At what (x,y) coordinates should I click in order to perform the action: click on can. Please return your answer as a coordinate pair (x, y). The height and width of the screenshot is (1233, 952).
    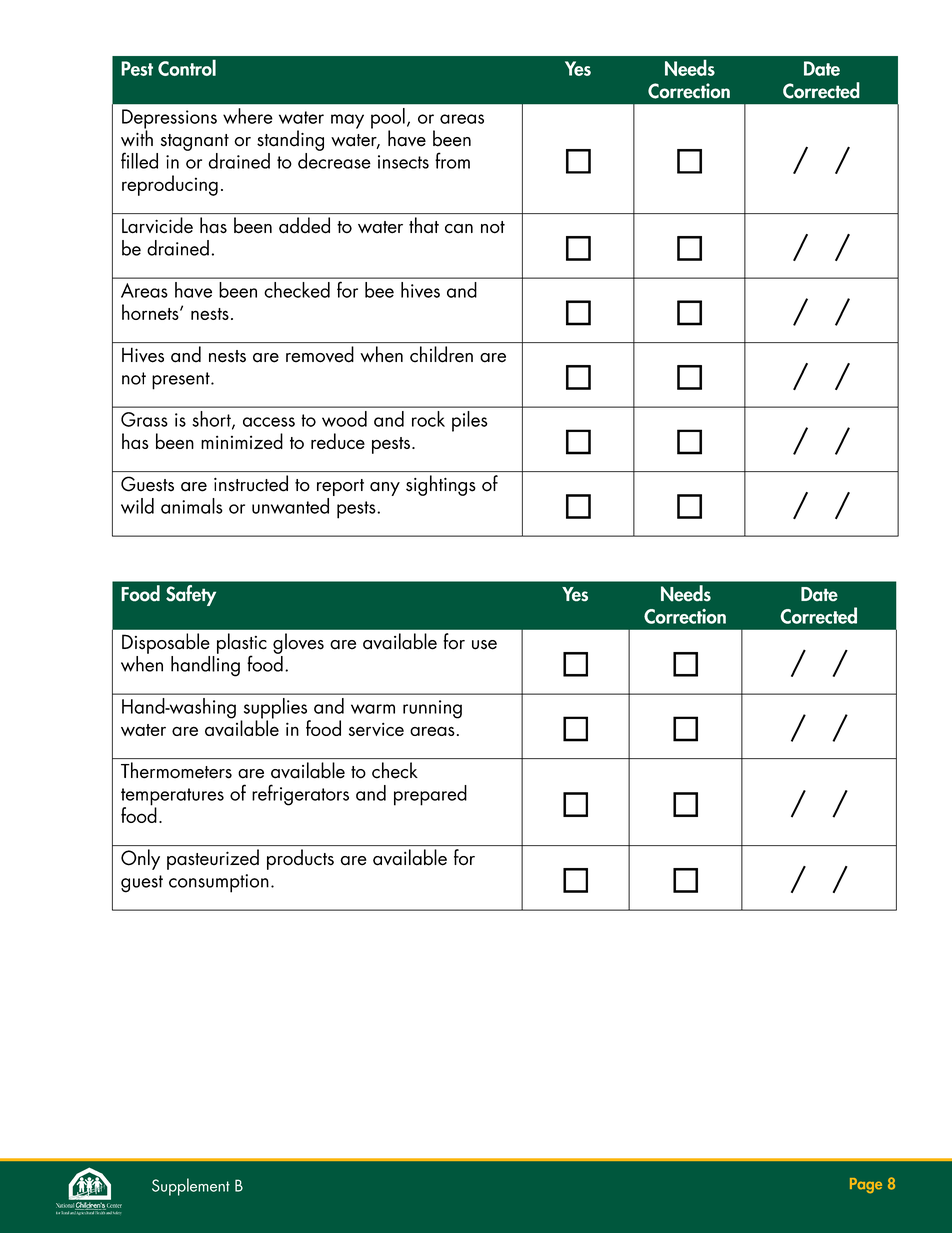
    Looking at the image, I should click on (459, 229).
